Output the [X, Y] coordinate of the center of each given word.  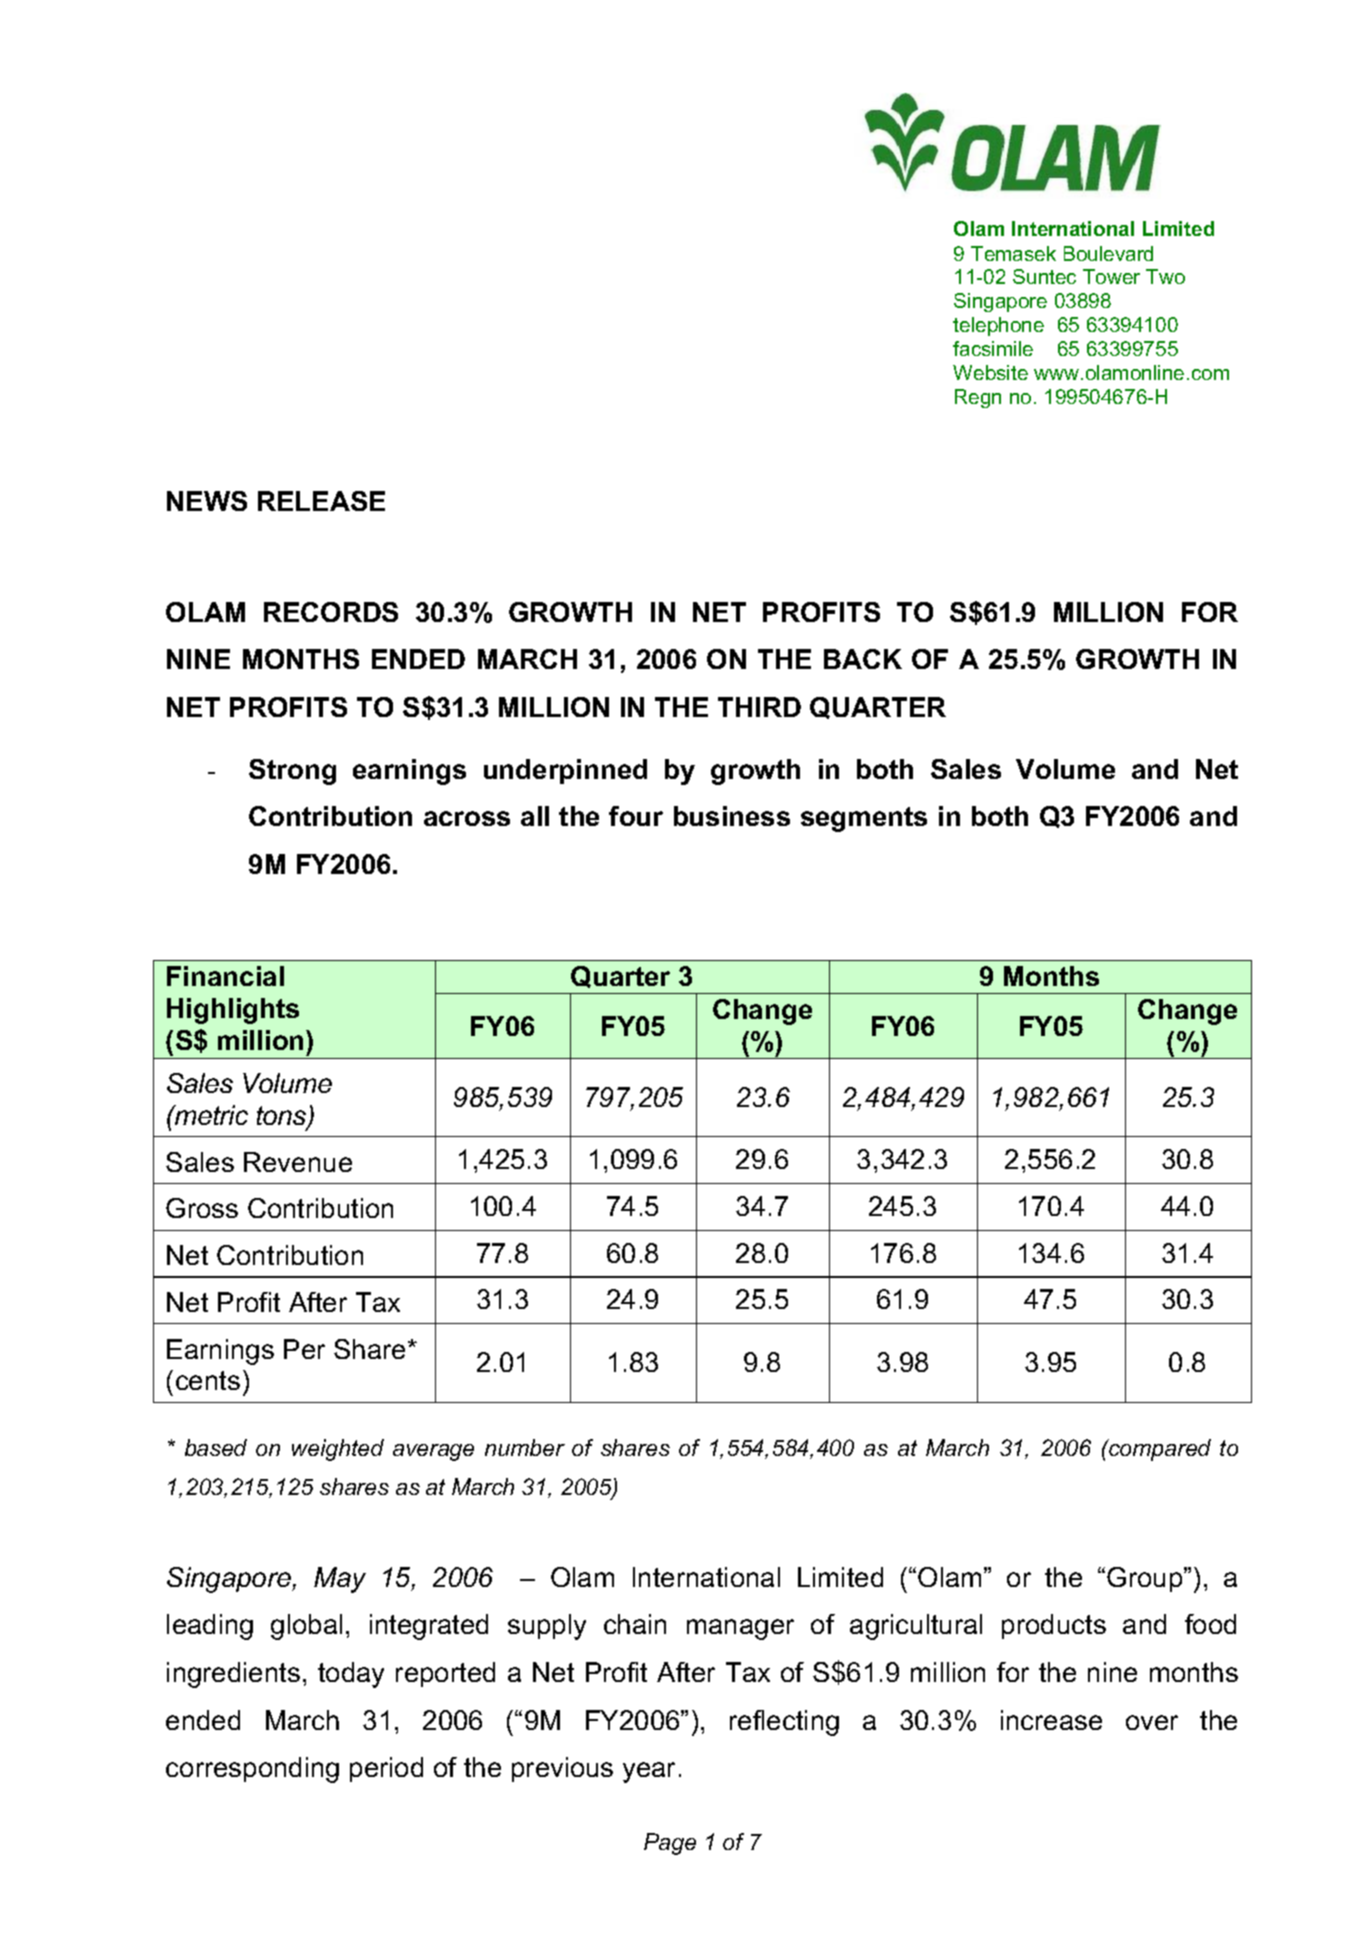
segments [864, 819]
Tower [1111, 276]
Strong [292, 772]
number [525, 1447]
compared [1159, 1450]
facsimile [993, 348]
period [386, 1769]
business [732, 816]
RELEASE [321, 501]
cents [208, 1380]
